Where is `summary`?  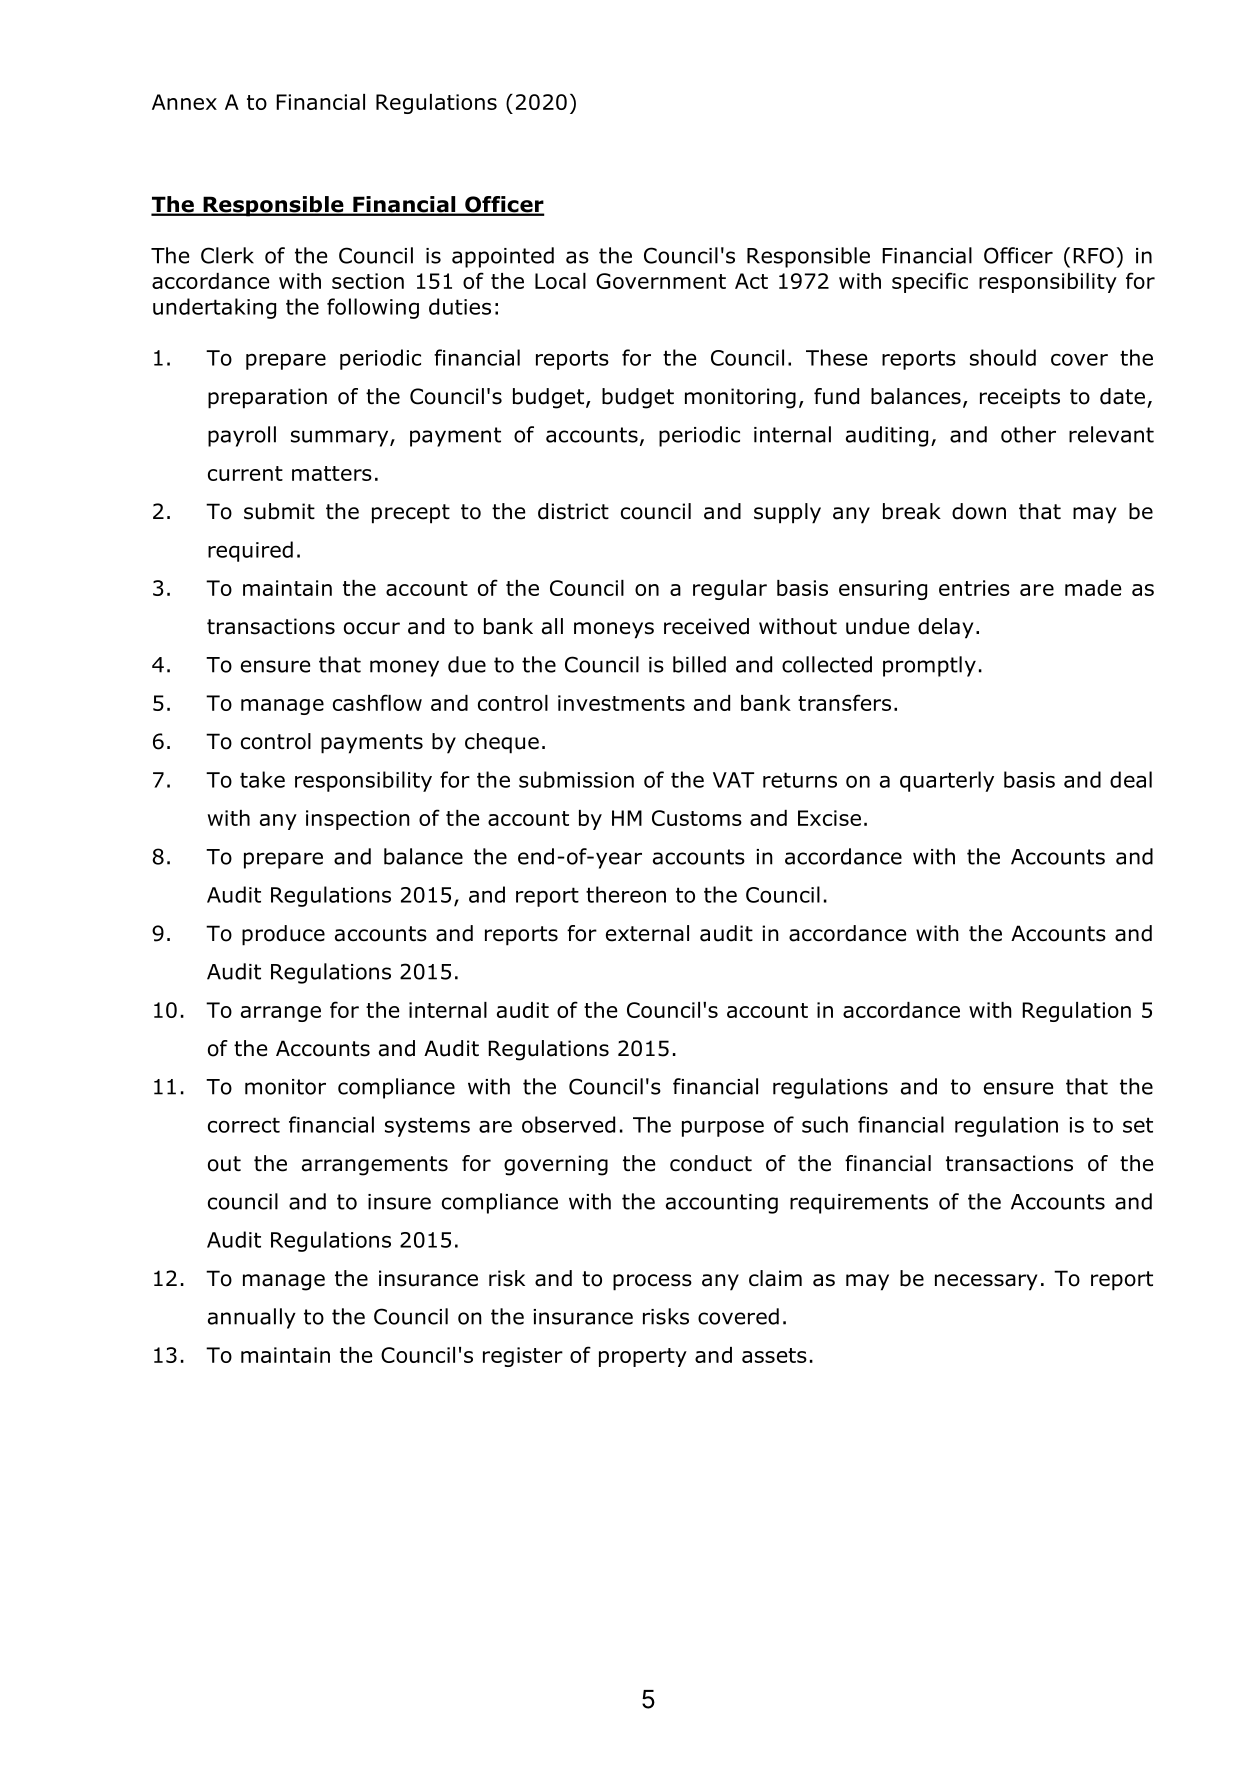
summary is located at coordinates (341, 438).
